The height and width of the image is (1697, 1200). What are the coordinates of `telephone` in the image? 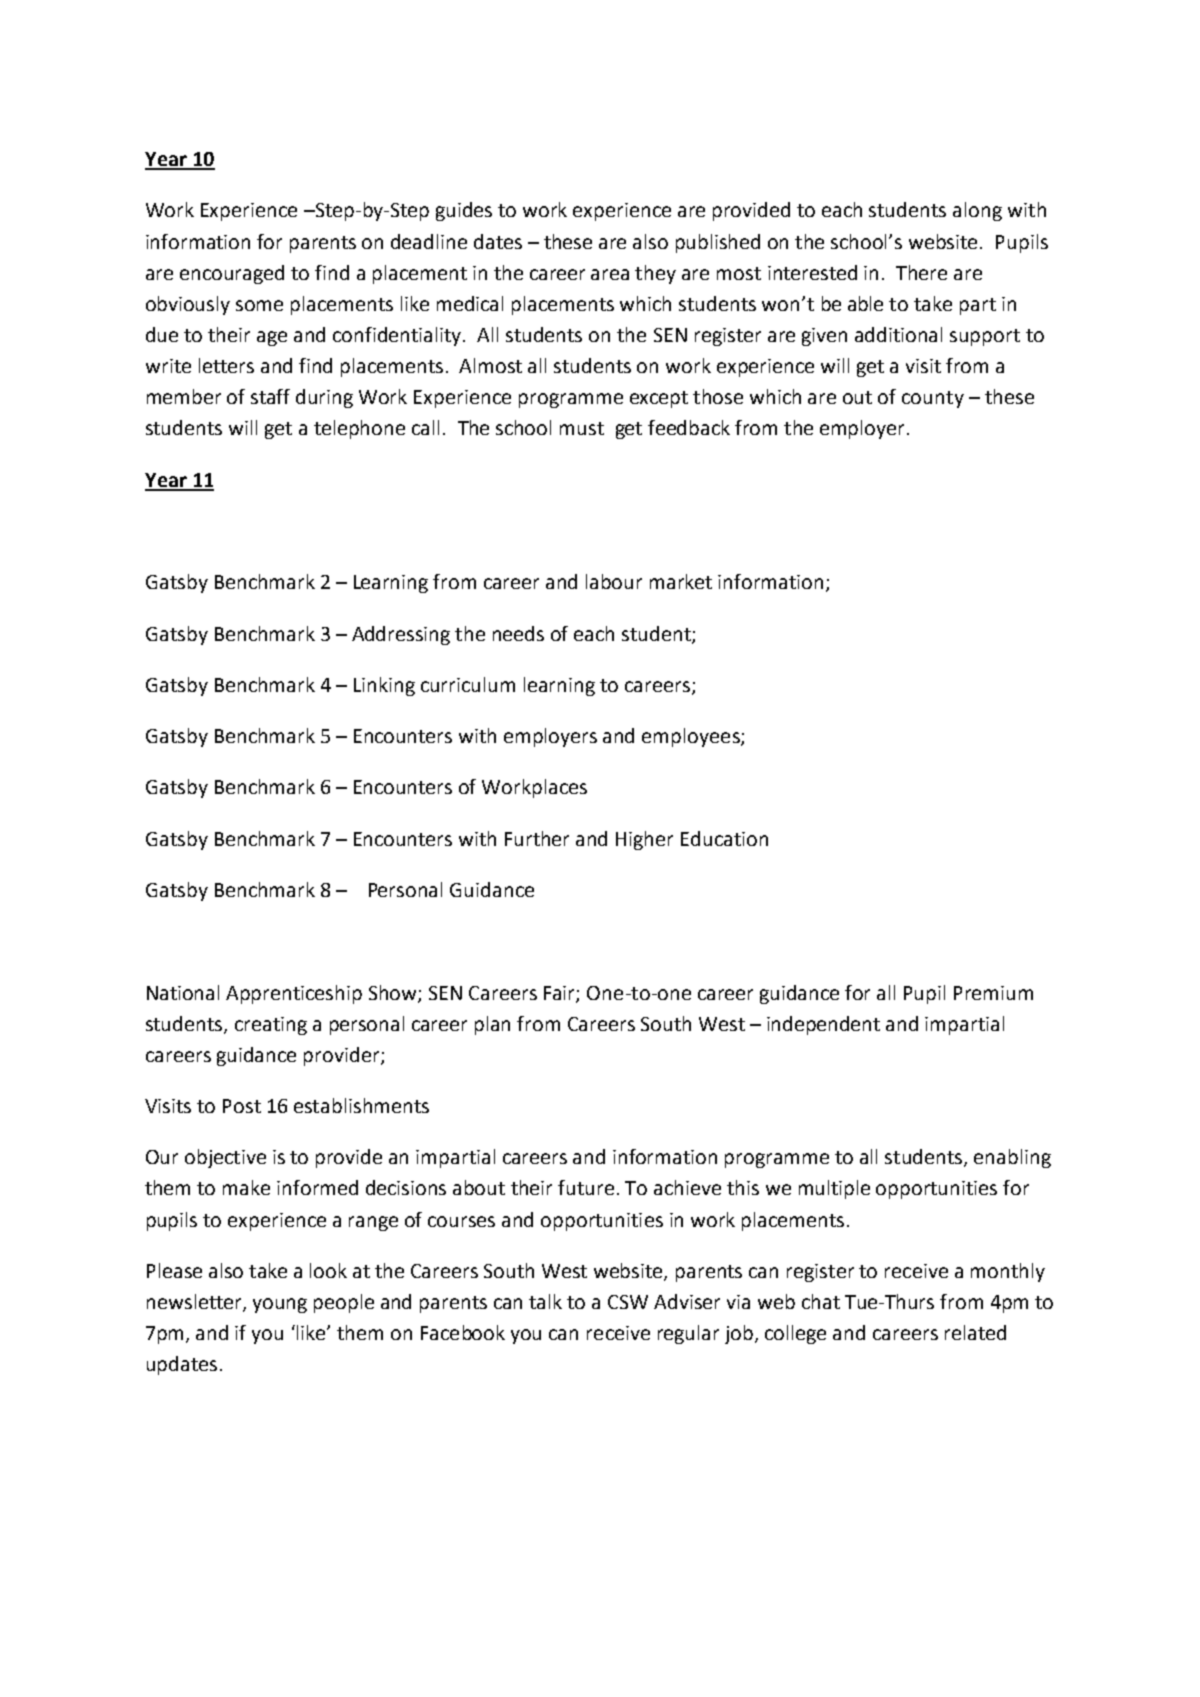 It's located at (359, 429).
